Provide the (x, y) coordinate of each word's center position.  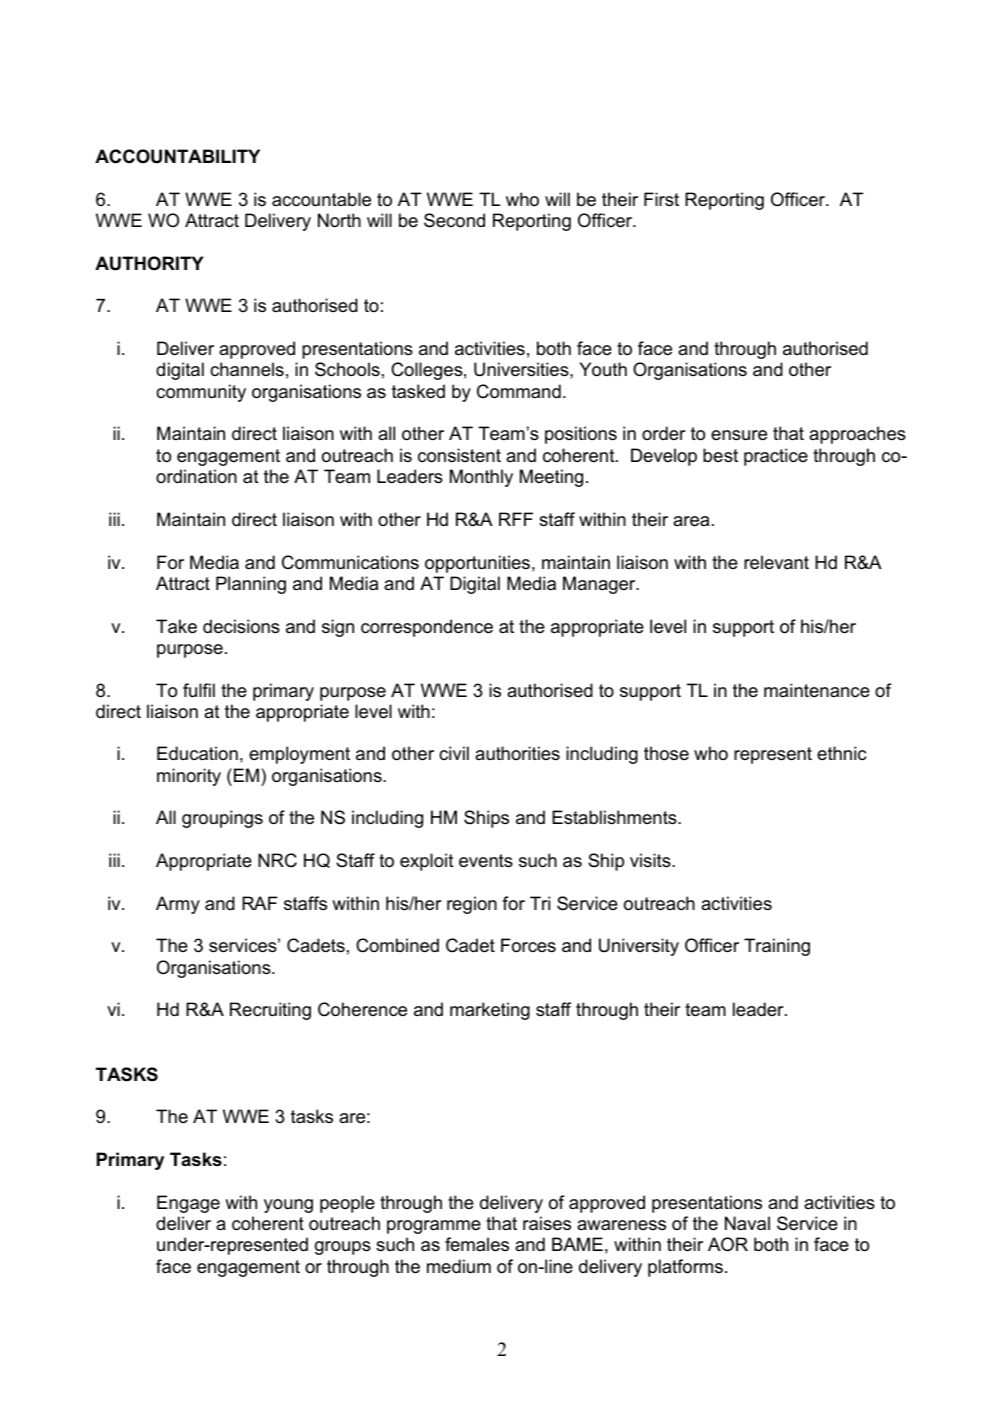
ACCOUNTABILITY (177, 156)
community (201, 393)
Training (777, 947)
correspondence (427, 628)
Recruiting (270, 1011)
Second (454, 220)
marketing (490, 1011)
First (661, 199)
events (486, 861)
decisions (241, 626)
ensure (739, 435)
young (288, 1206)
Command (519, 391)
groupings (222, 819)
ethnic (841, 753)
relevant (776, 562)
